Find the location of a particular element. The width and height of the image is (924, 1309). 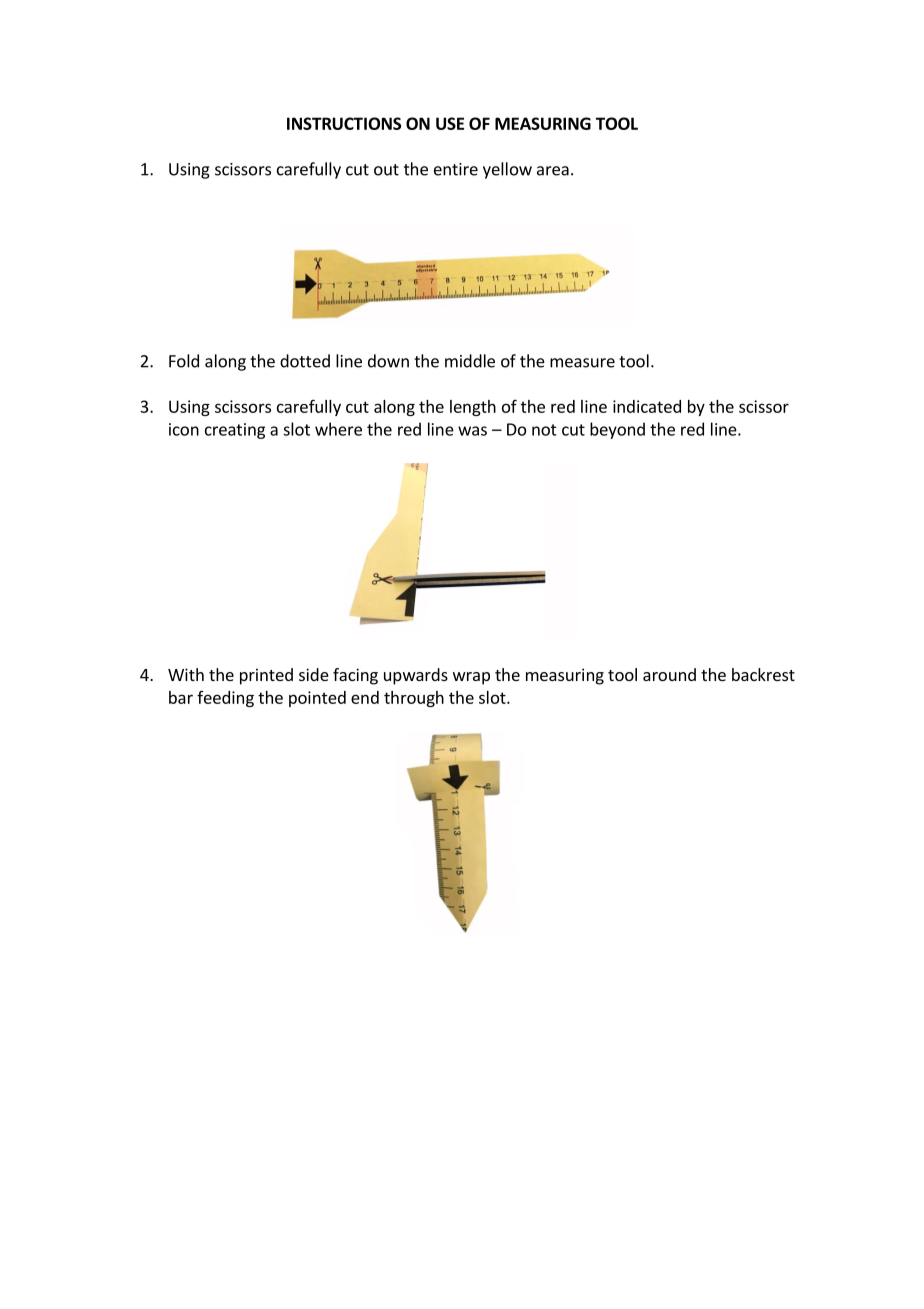

was is located at coordinates (472, 431).
